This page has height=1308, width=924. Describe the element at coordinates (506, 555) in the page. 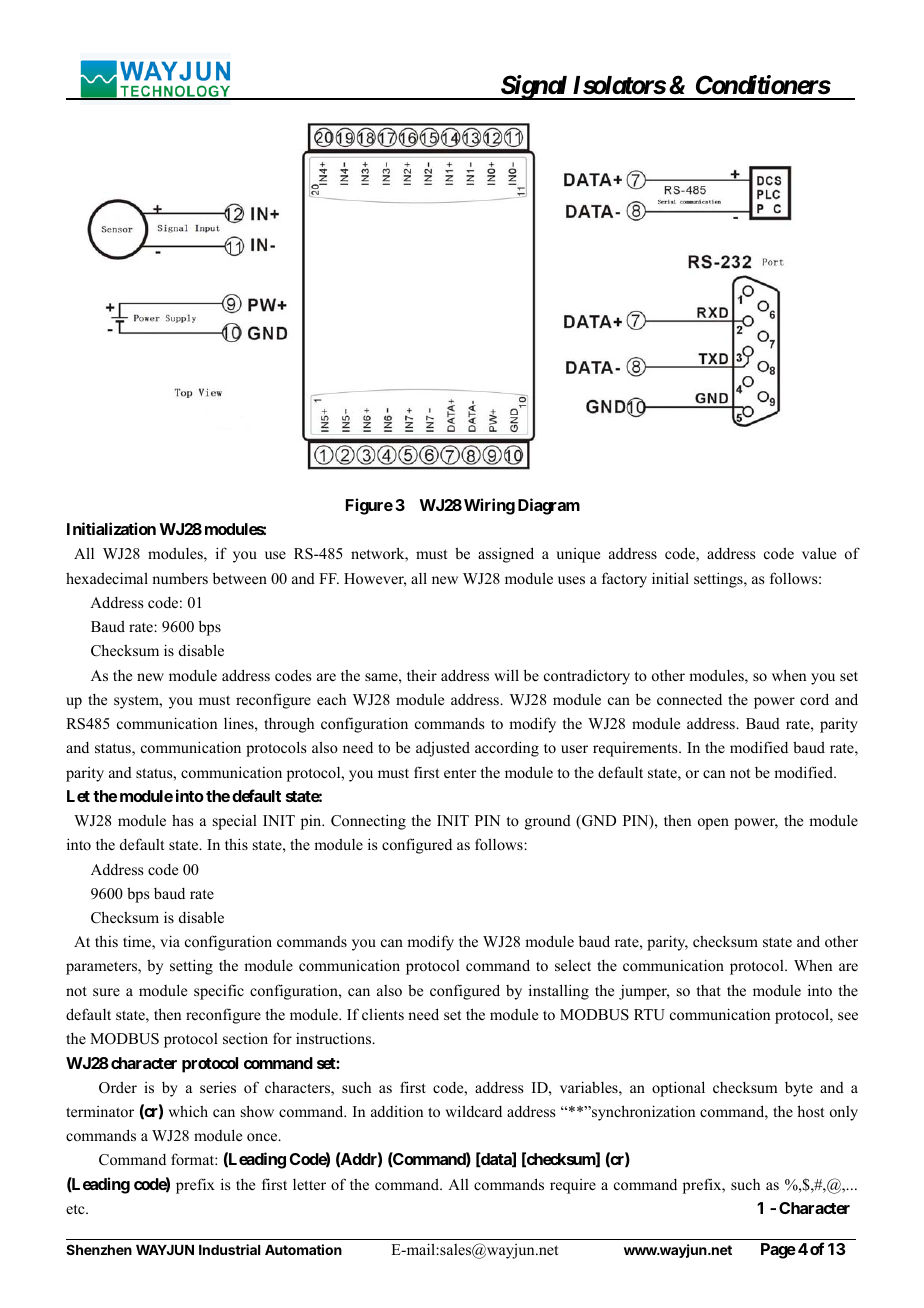

I see `assigned` at that location.
